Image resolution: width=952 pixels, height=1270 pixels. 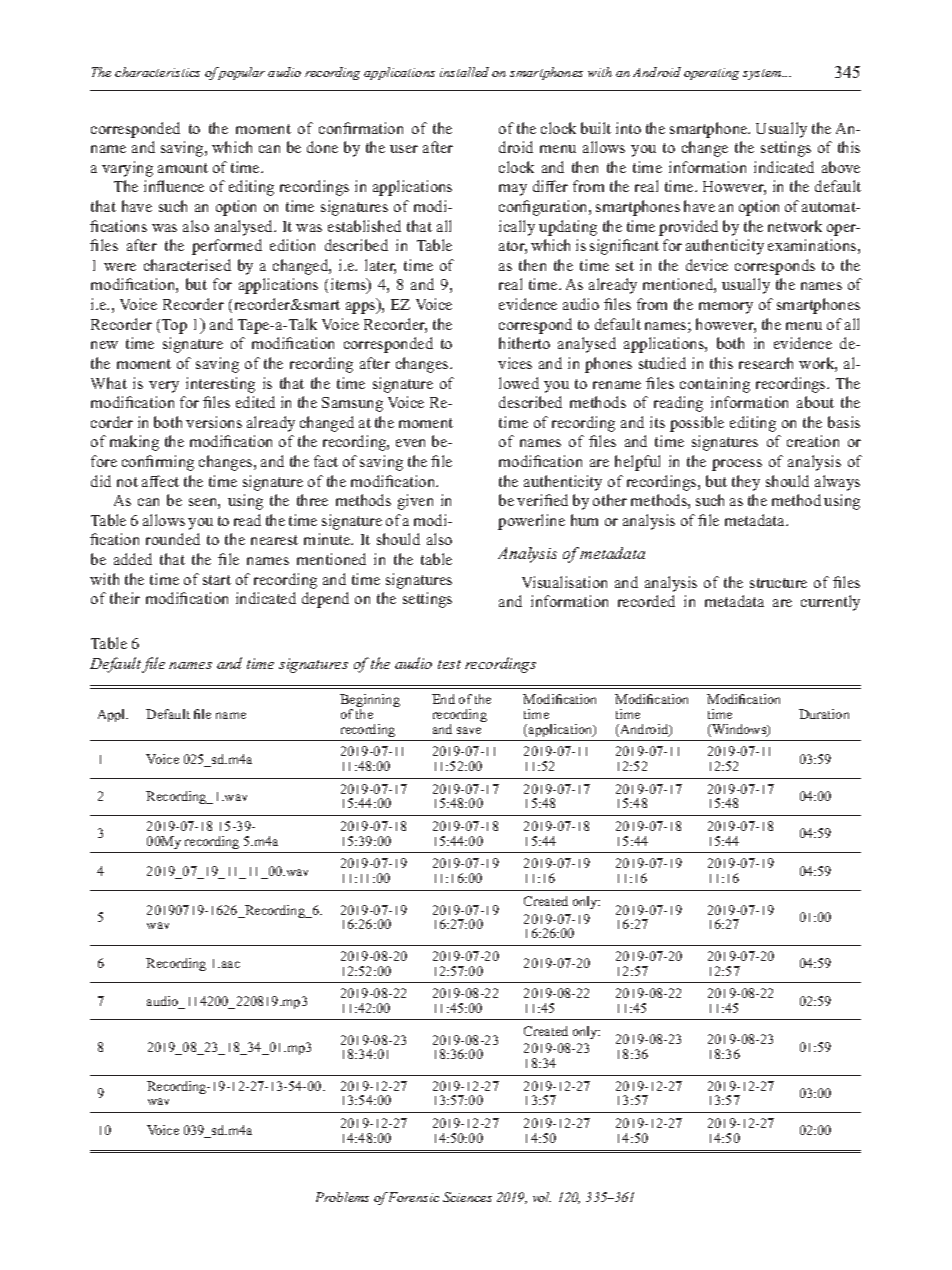 What do you see at coordinates (763, 74) in the screenshot?
I see `system` at bounding box center [763, 74].
